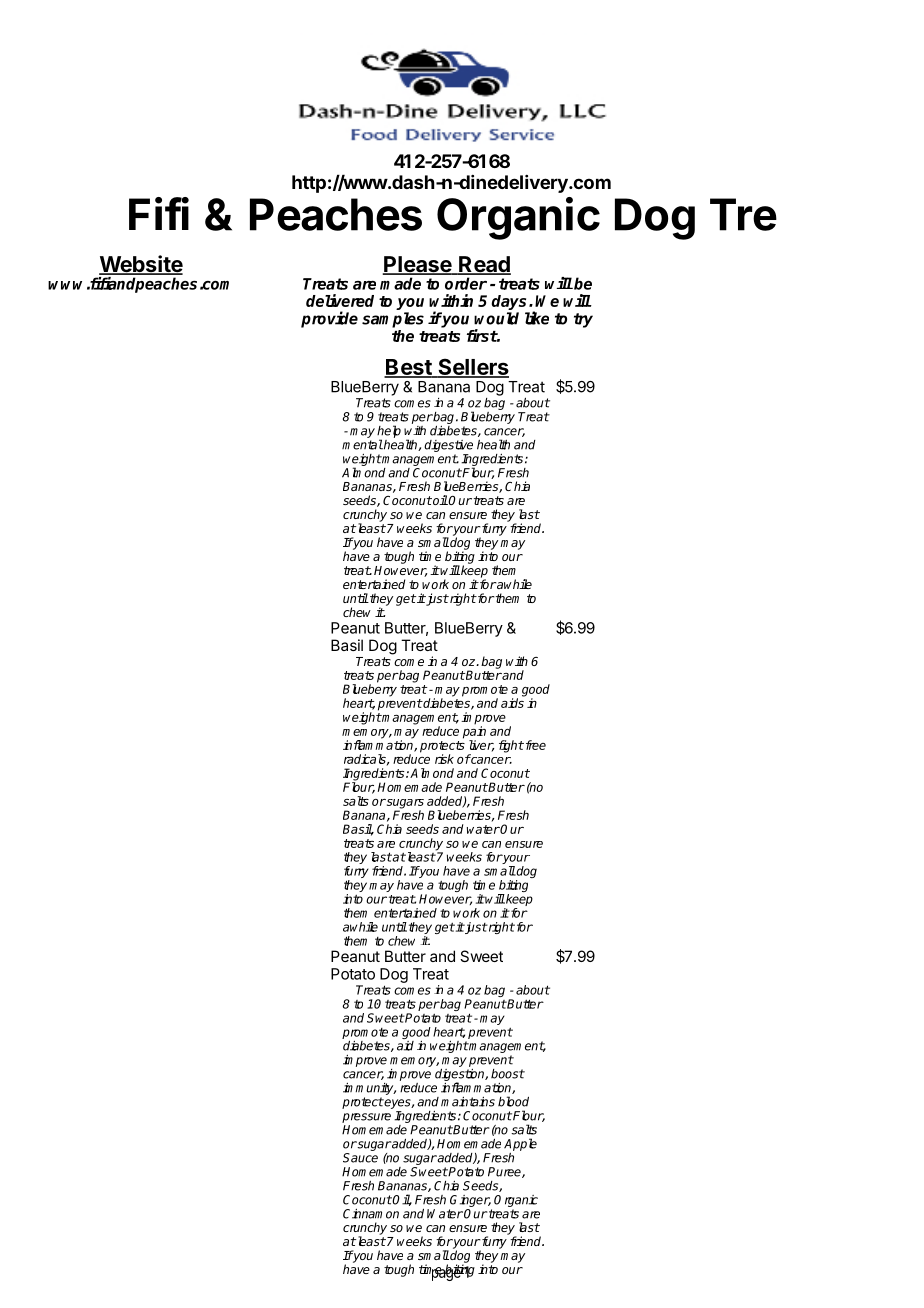  Describe the element at coordinates (393, 320) in the screenshot. I see `samples` at that location.
